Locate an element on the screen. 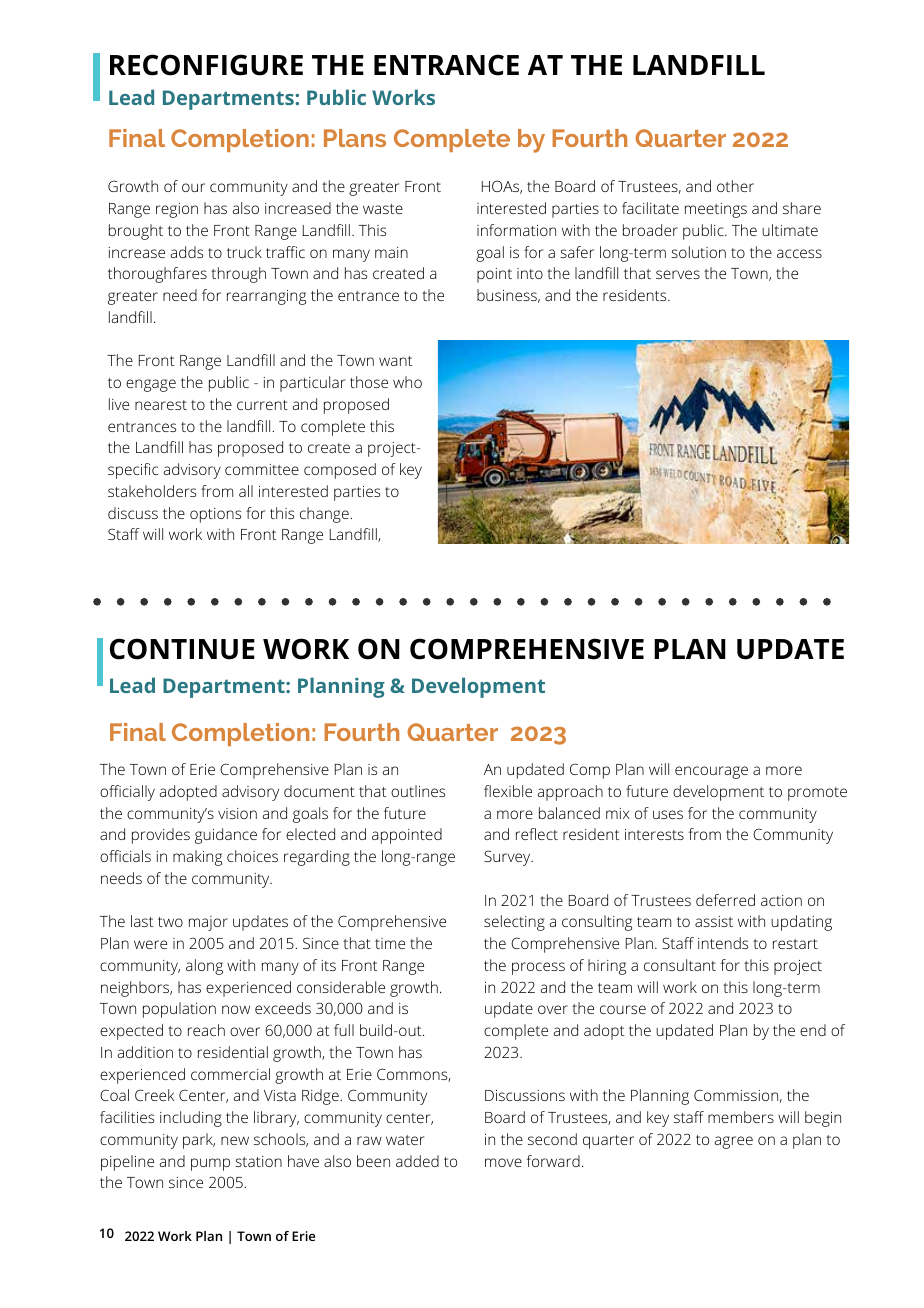  vision is located at coordinates (237, 813).
